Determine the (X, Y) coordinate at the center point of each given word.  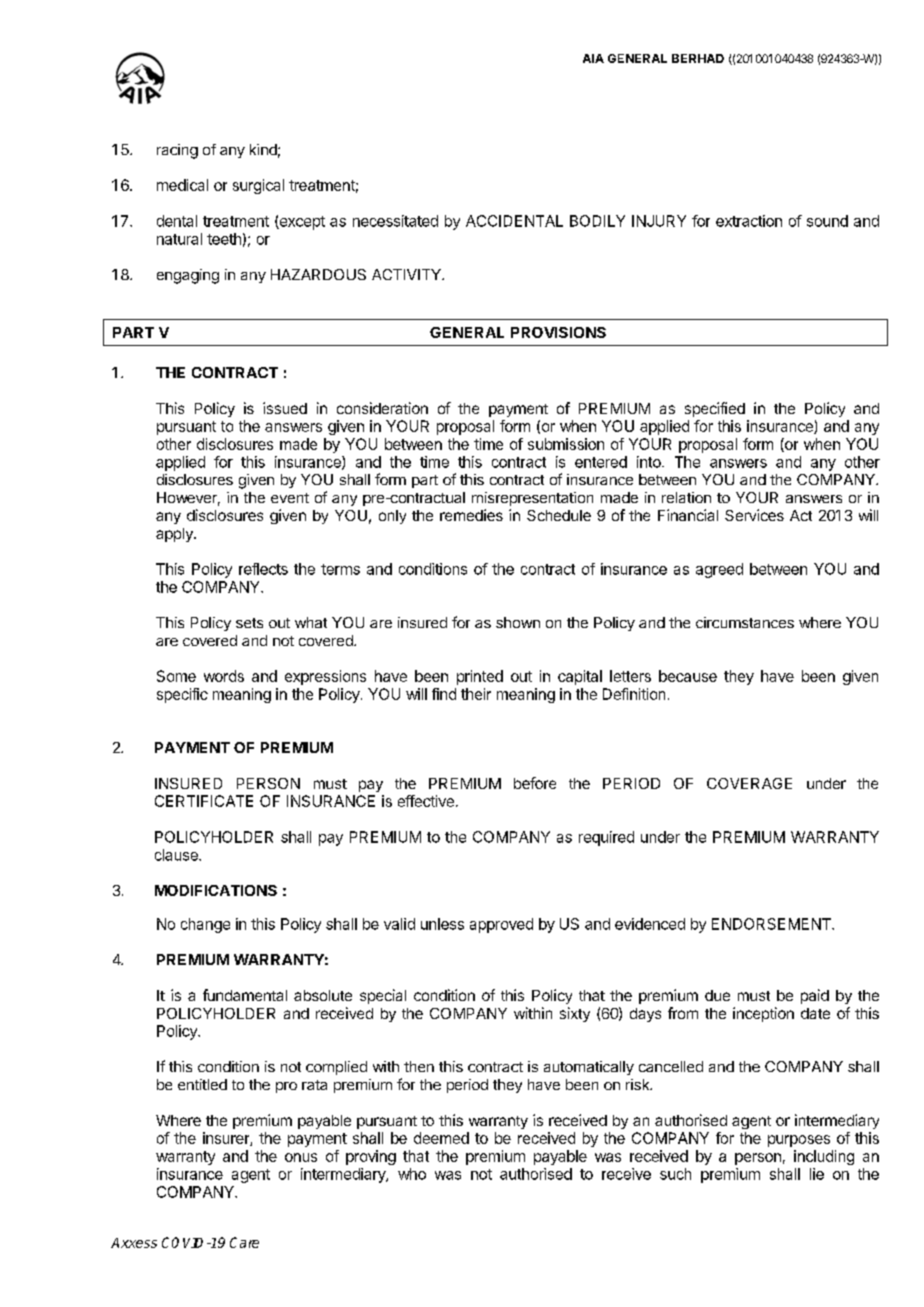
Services (754, 515)
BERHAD (698, 58)
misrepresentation (532, 499)
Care (244, 1242)
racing (177, 151)
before (535, 783)
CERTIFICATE (204, 801)
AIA (593, 58)
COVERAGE (749, 783)
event (290, 498)
